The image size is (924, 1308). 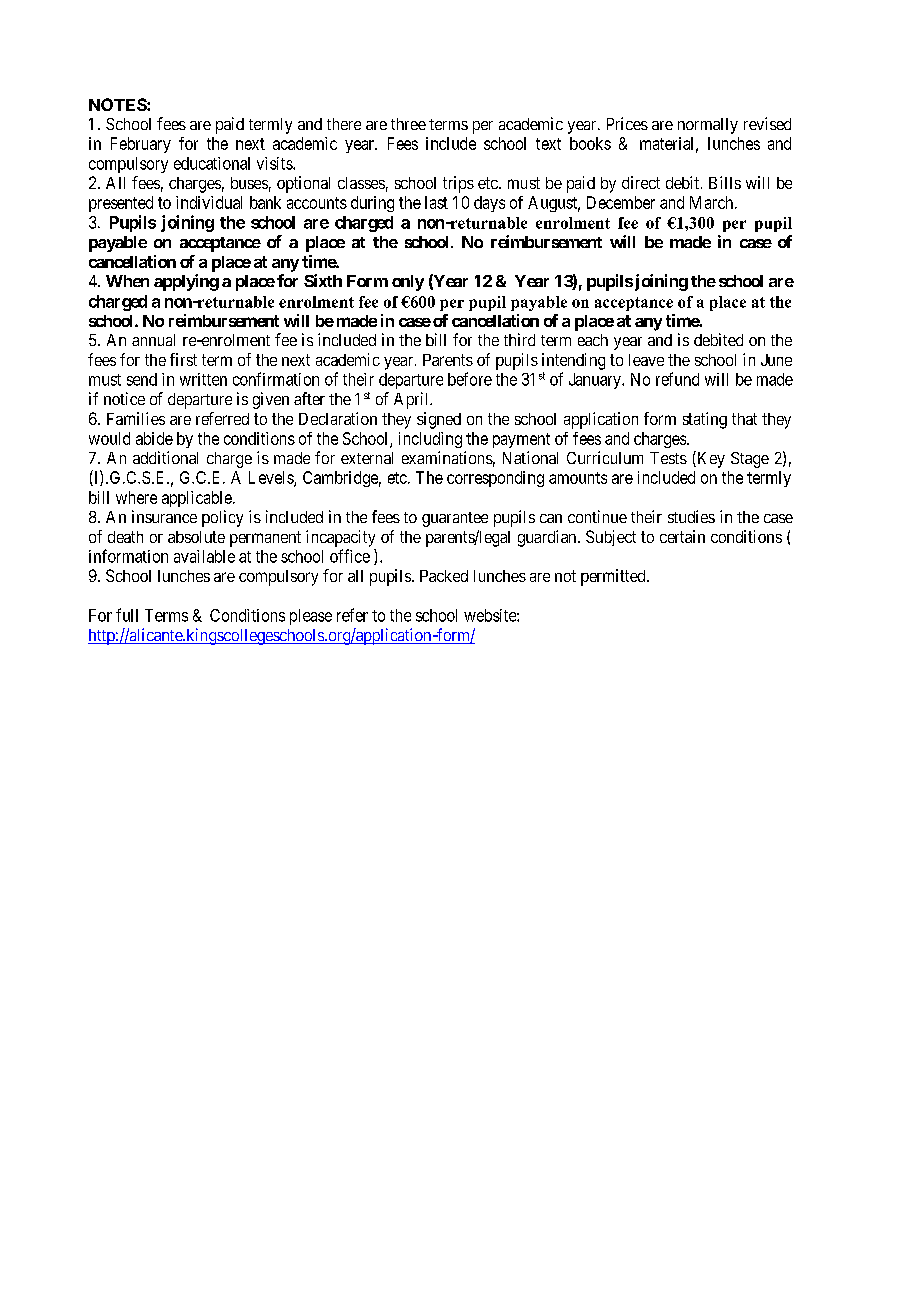 What do you see at coordinates (141, 145) in the screenshot?
I see `February` at bounding box center [141, 145].
